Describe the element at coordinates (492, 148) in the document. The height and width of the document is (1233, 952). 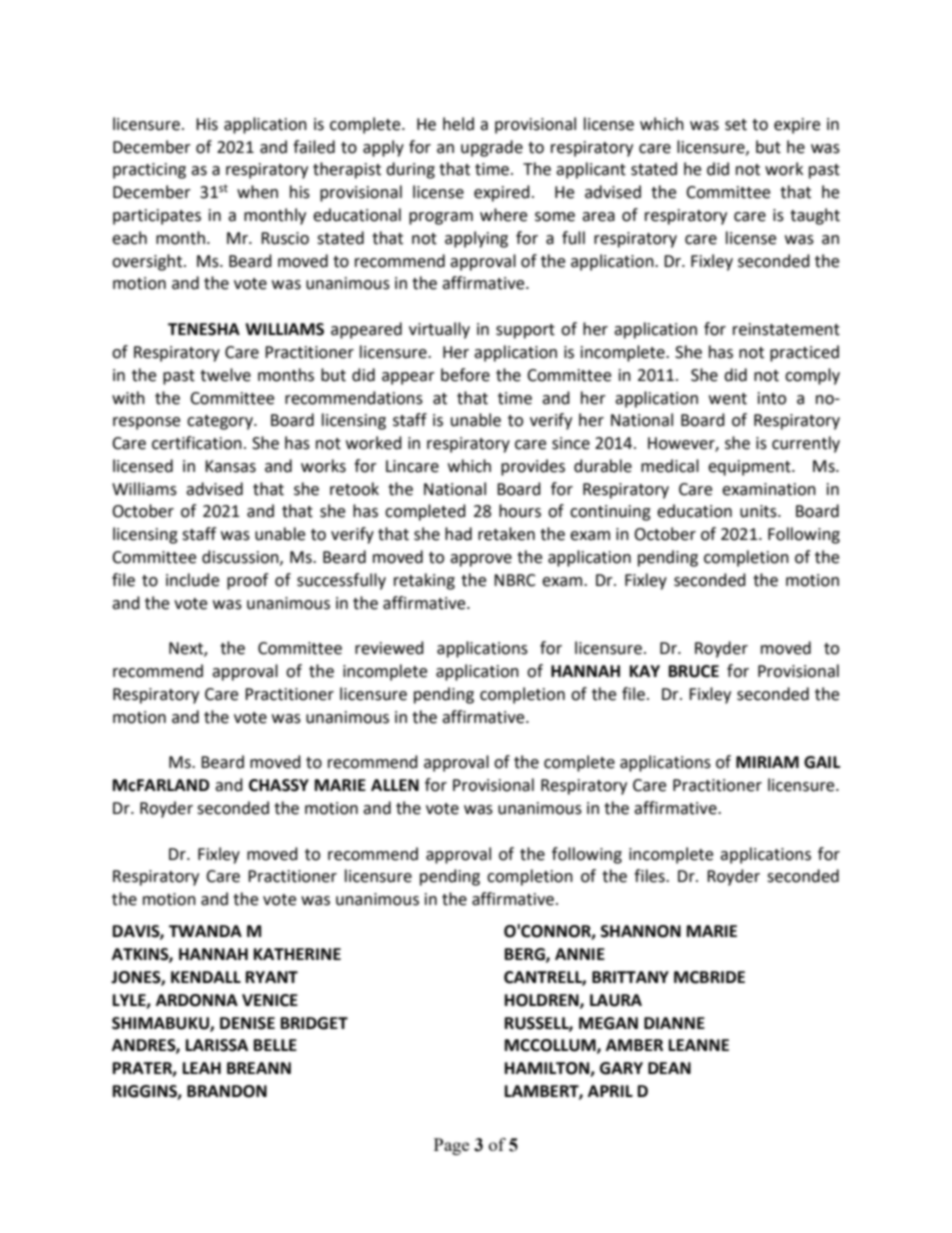
I see `upgrade` at that location.
